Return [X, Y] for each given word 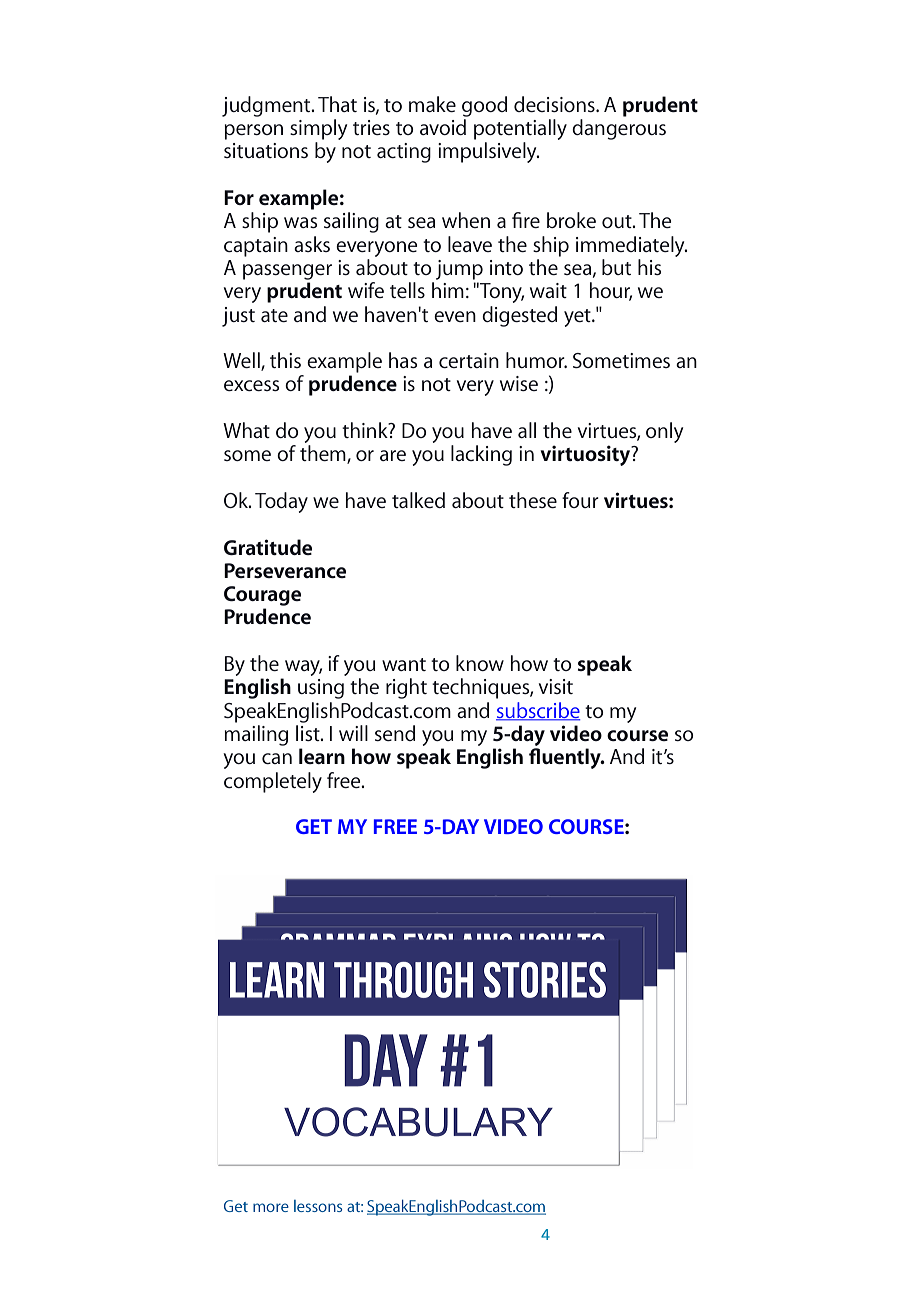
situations [266, 150]
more [271, 1207]
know [480, 663]
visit [556, 686]
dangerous [619, 129]
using [321, 689]
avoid [443, 127]
